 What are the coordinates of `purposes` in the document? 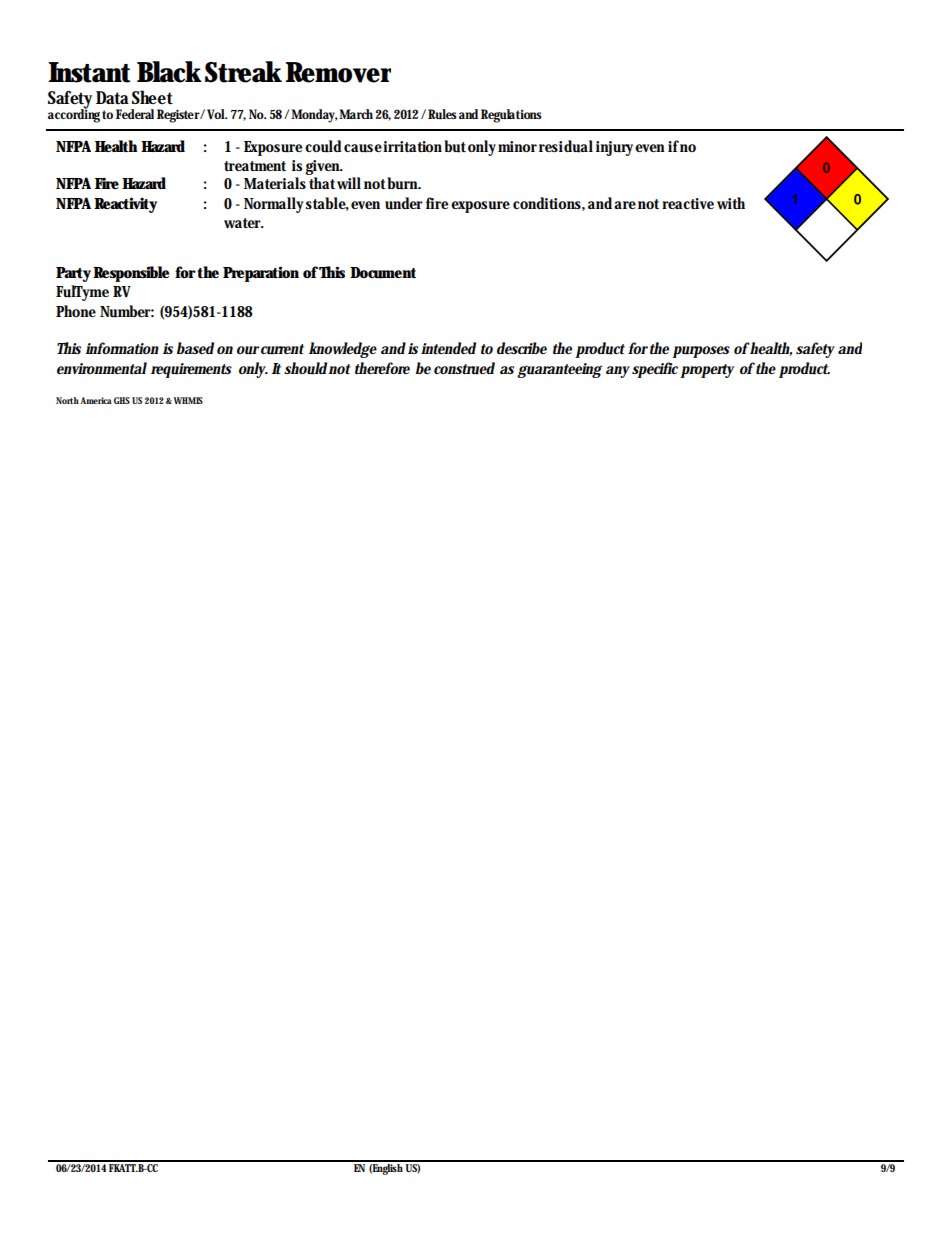 It's located at (701, 352).
